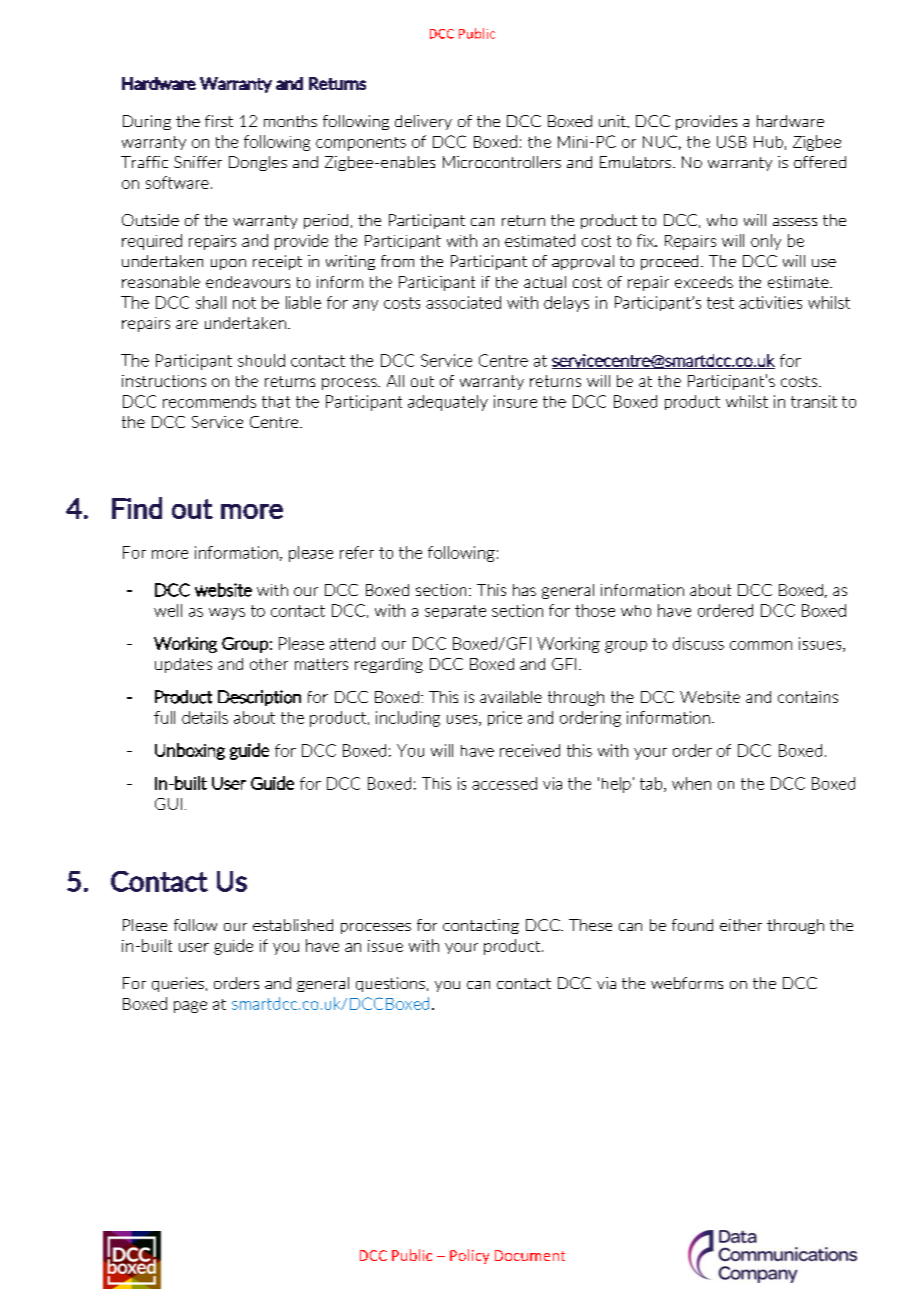 The image size is (924, 1308). What do you see at coordinates (205, 717) in the screenshot?
I see `details` at bounding box center [205, 717].
